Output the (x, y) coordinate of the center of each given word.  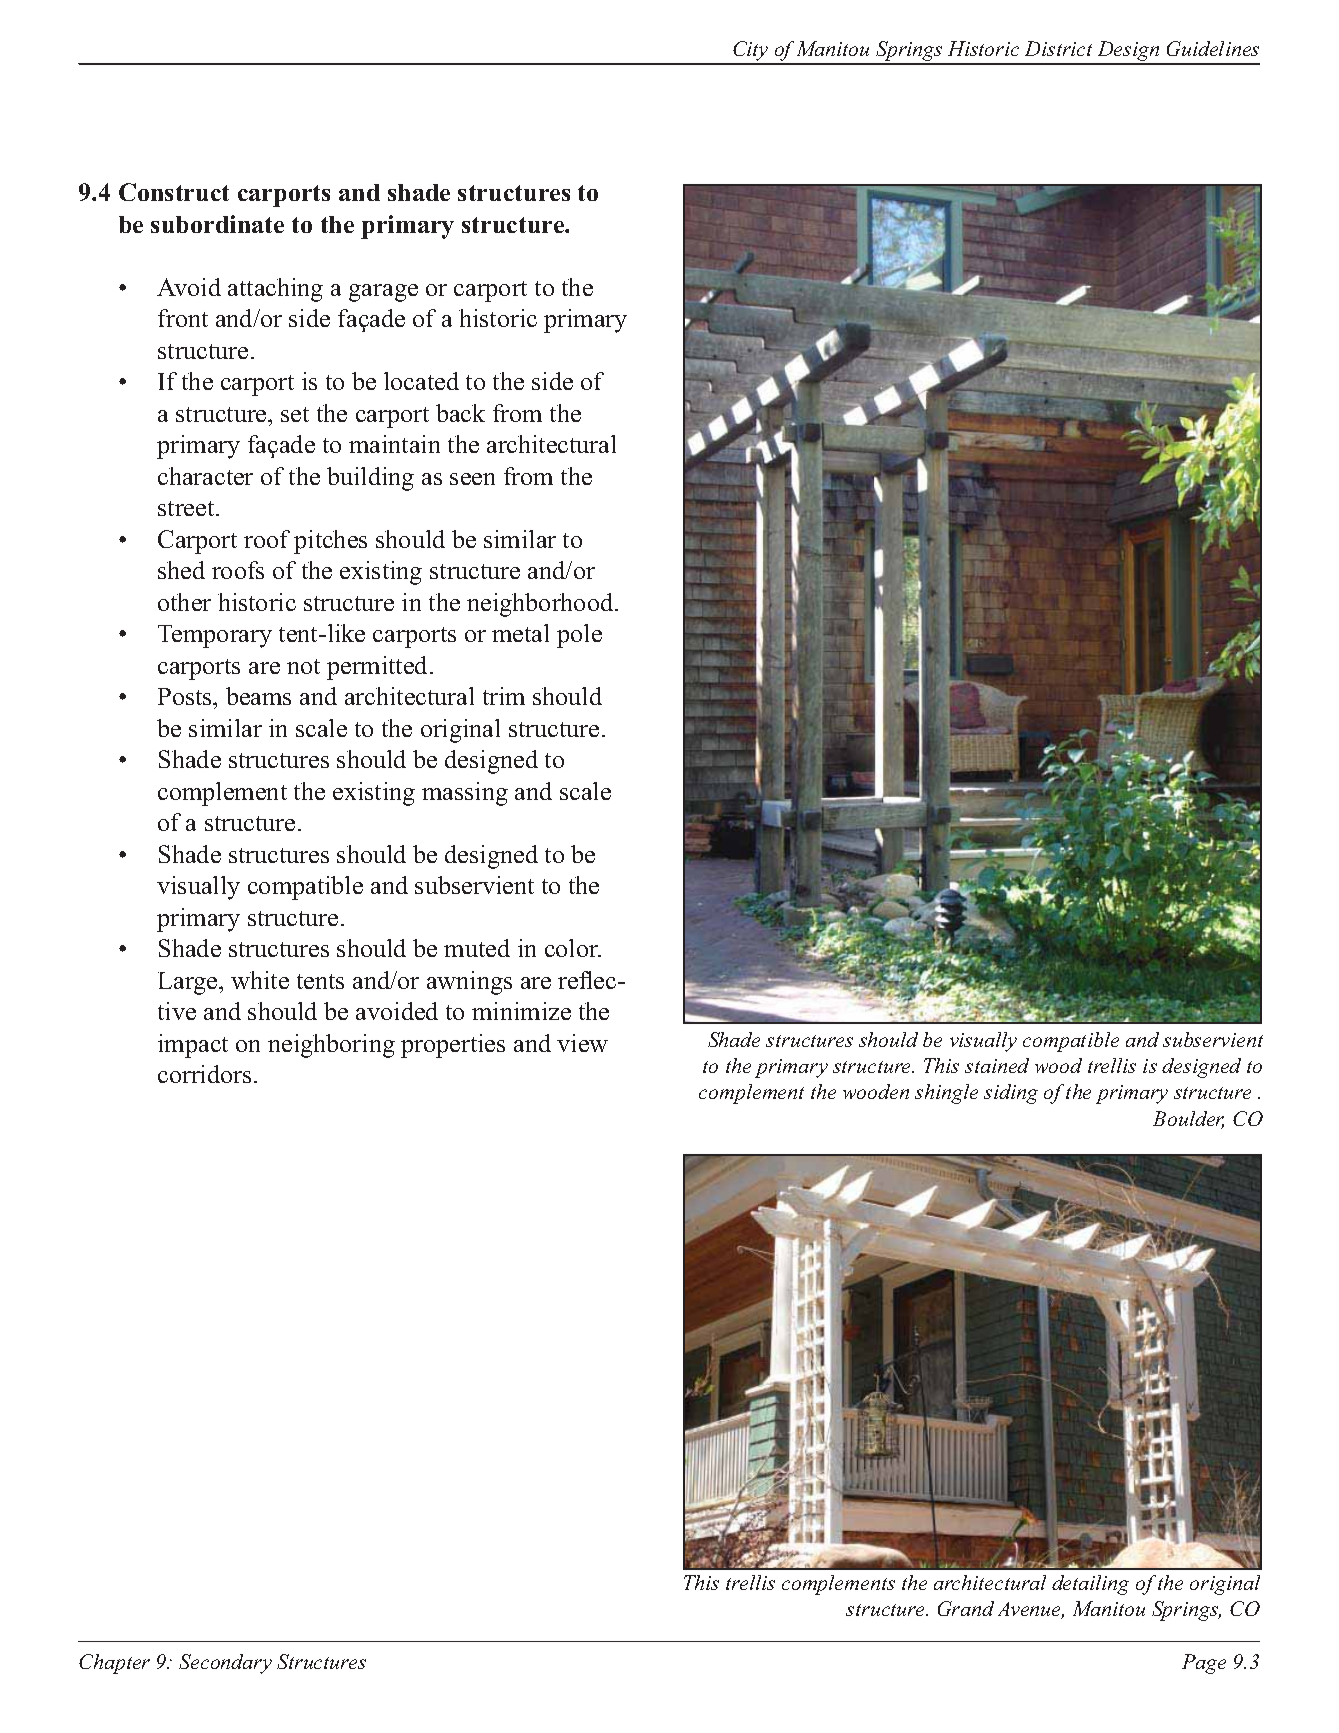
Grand (966, 1608)
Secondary (225, 1664)
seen (472, 479)
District (1058, 48)
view (582, 1043)
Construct (174, 192)
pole (579, 636)
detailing (1090, 1585)
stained (997, 1065)
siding (1011, 1094)
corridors (204, 1074)
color (573, 948)
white (260, 980)
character (205, 476)
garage (383, 293)
